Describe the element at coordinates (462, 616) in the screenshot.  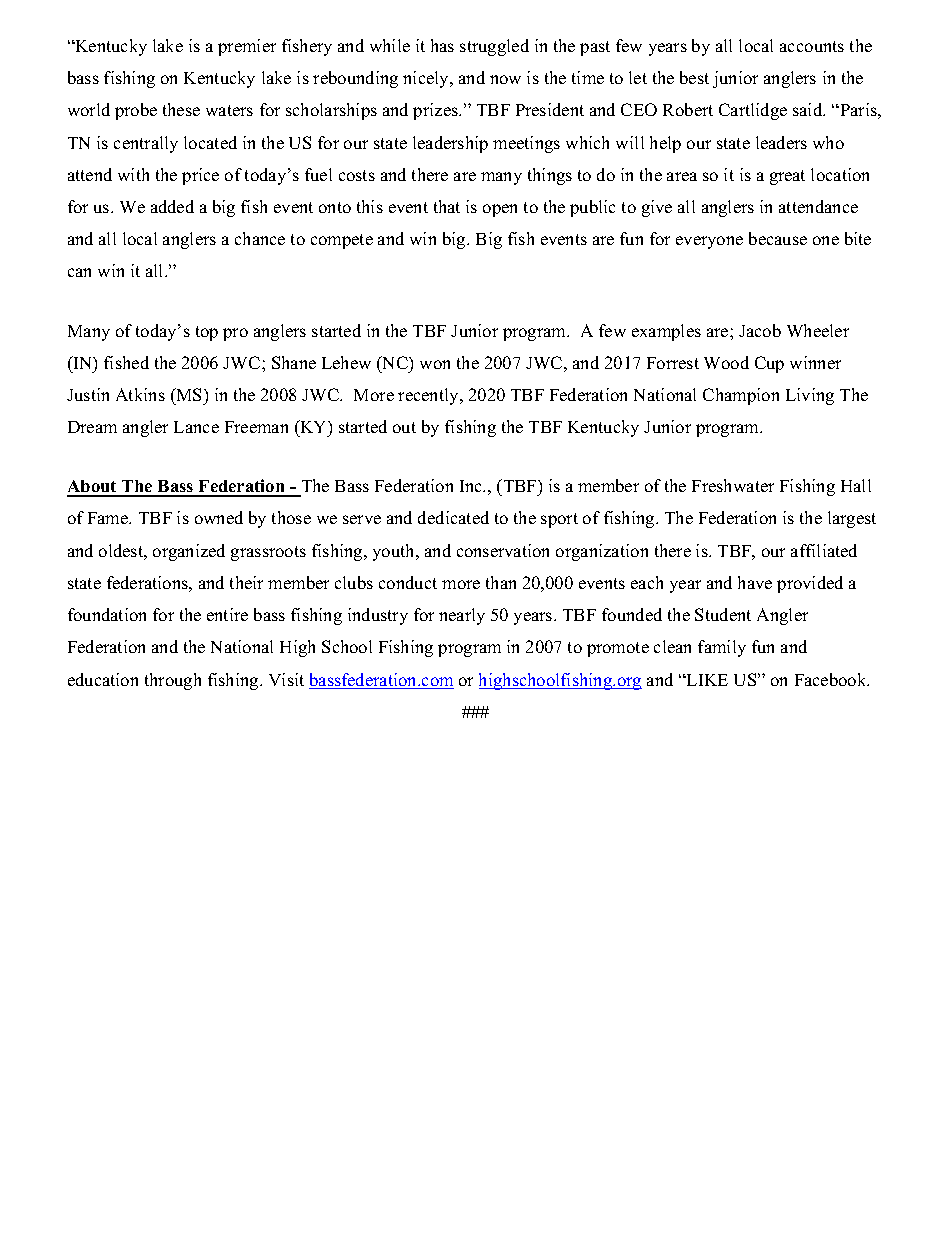
I see `nearly` at that location.
